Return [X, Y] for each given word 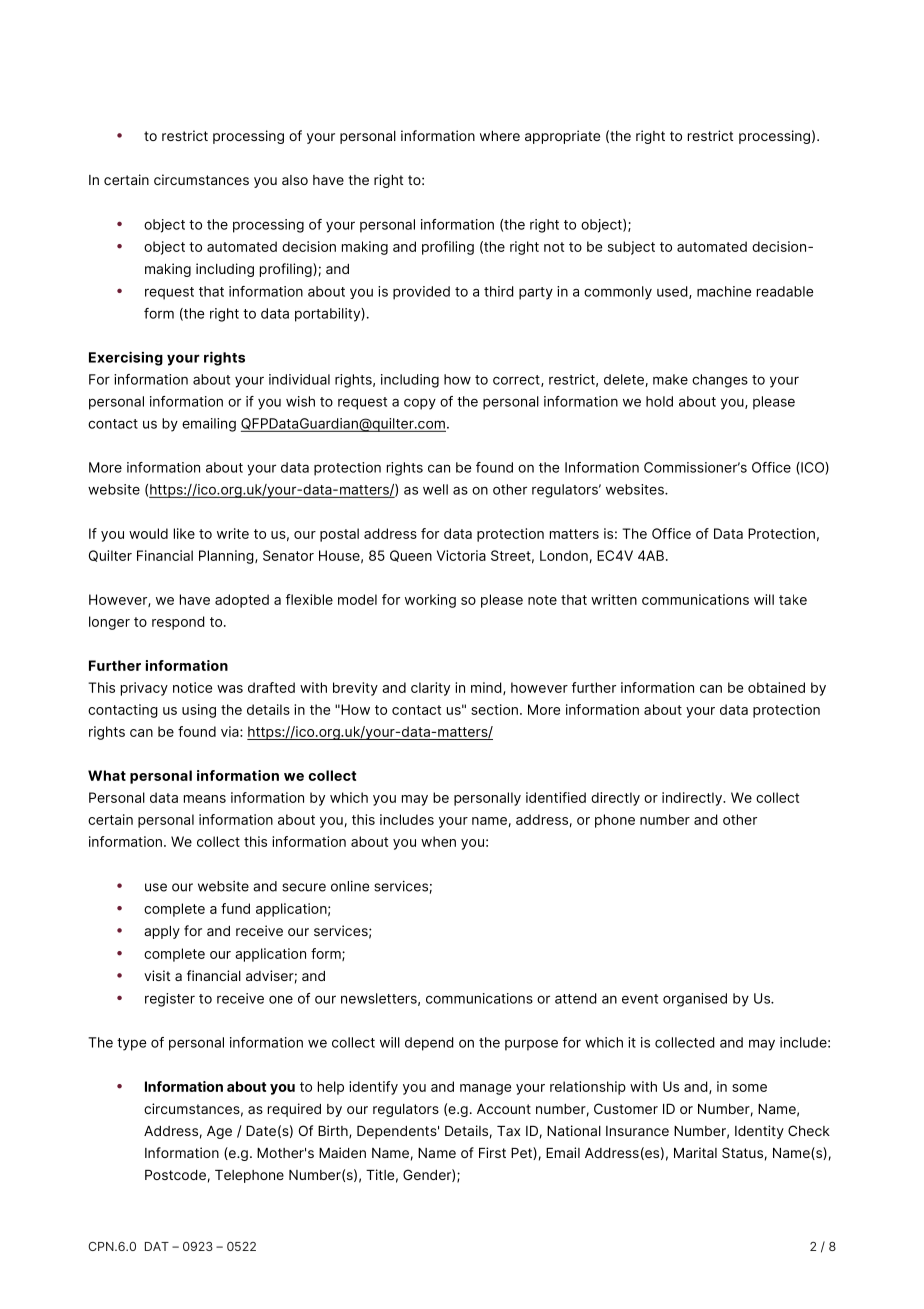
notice [192, 687]
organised [695, 1000]
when [438, 841]
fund [235, 908]
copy [420, 404]
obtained [776, 687]
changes [720, 381]
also [295, 180]
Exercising [126, 358]
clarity [430, 689]
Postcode [175, 1175]
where [500, 136]
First [492, 1152]
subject [631, 248]
